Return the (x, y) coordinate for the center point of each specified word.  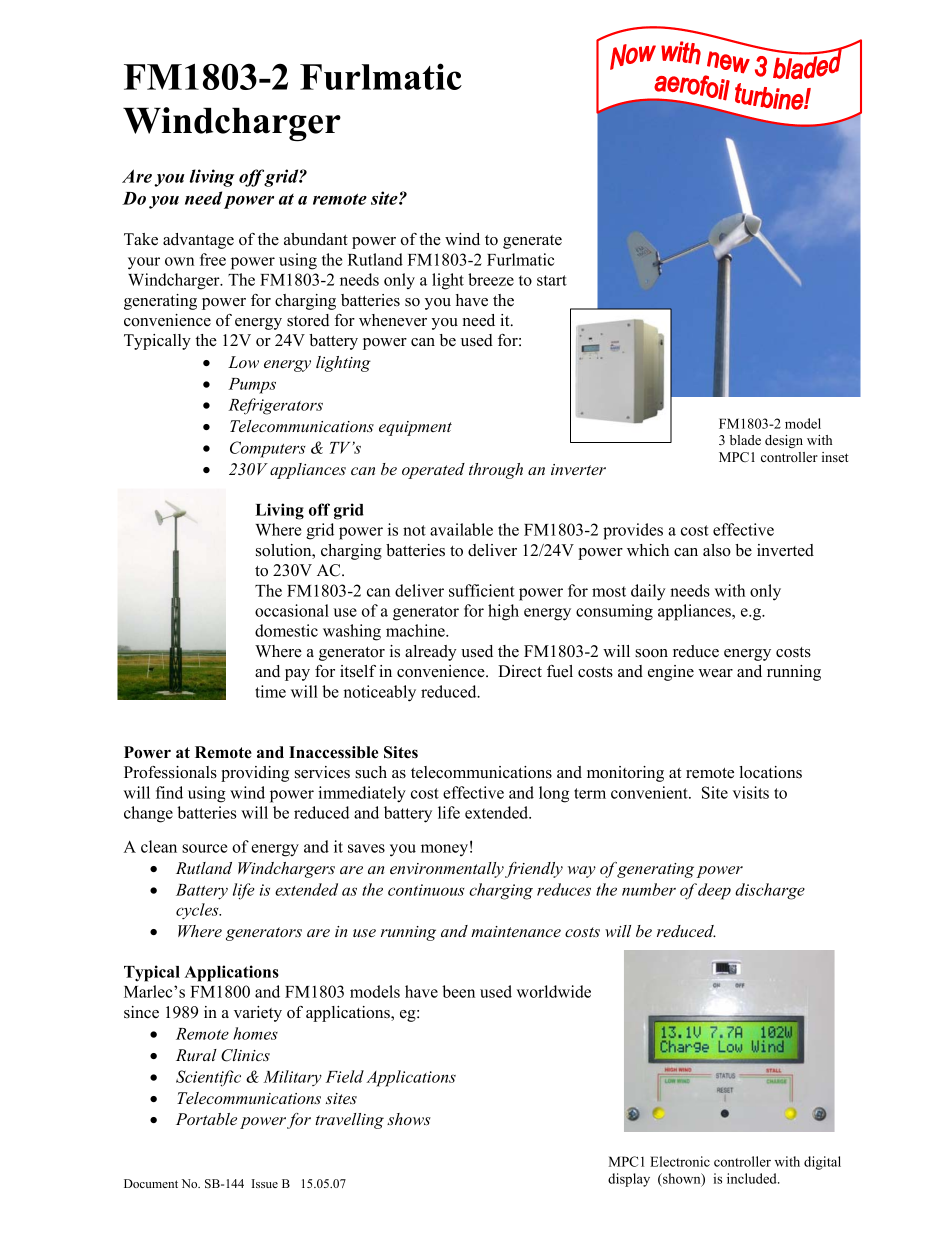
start (552, 280)
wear (715, 673)
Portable (206, 1119)
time (270, 691)
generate (532, 242)
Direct (520, 671)
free (213, 259)
